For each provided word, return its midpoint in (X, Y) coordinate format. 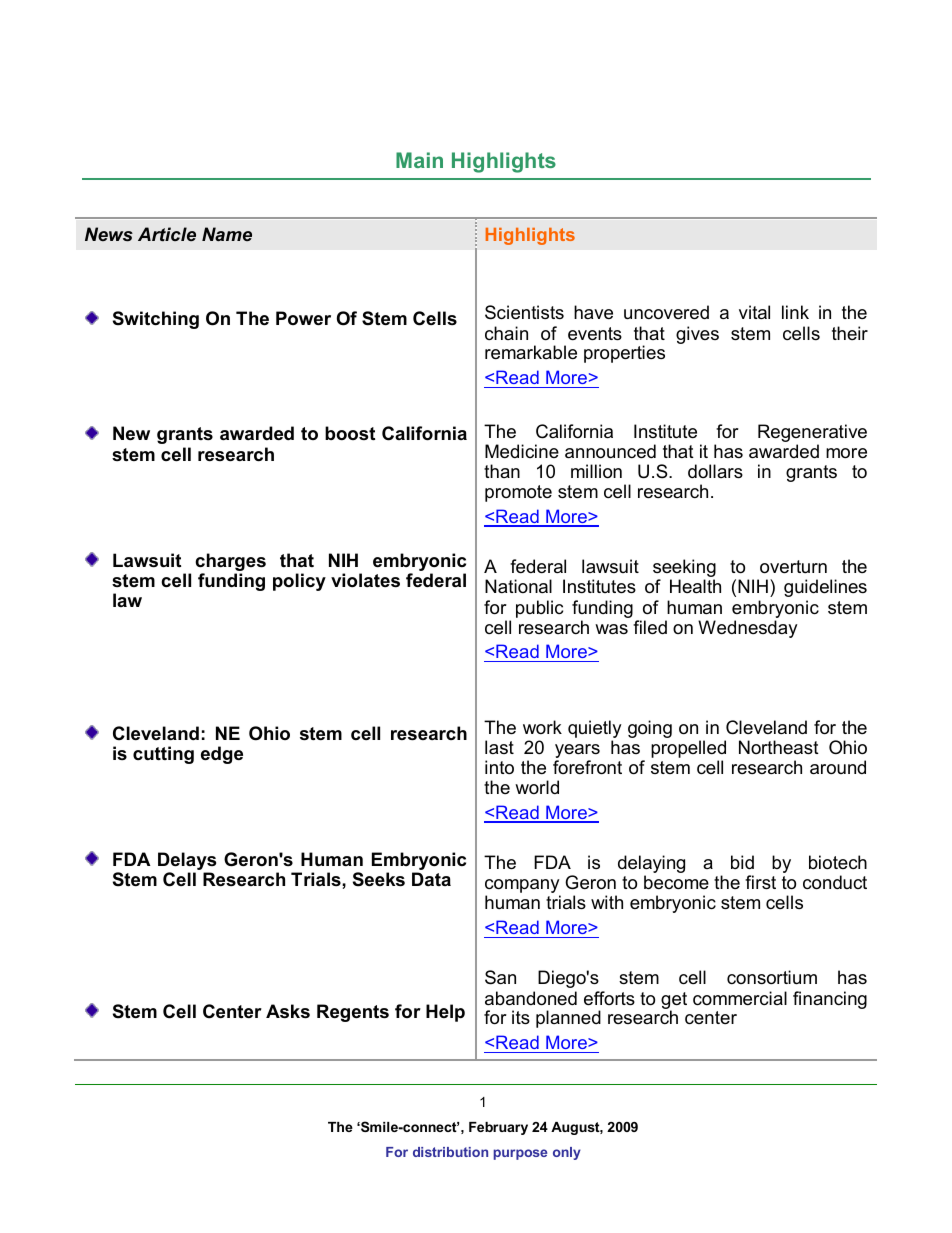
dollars (715, 471)
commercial (740, 998)
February (498, 1128)
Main (419, 160)
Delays (187, 862)
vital (754, 312)
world (537, 787)
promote (518, 493)
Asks (288, 1011)
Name (227, 234)
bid (742, 862)
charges (230, 563)
